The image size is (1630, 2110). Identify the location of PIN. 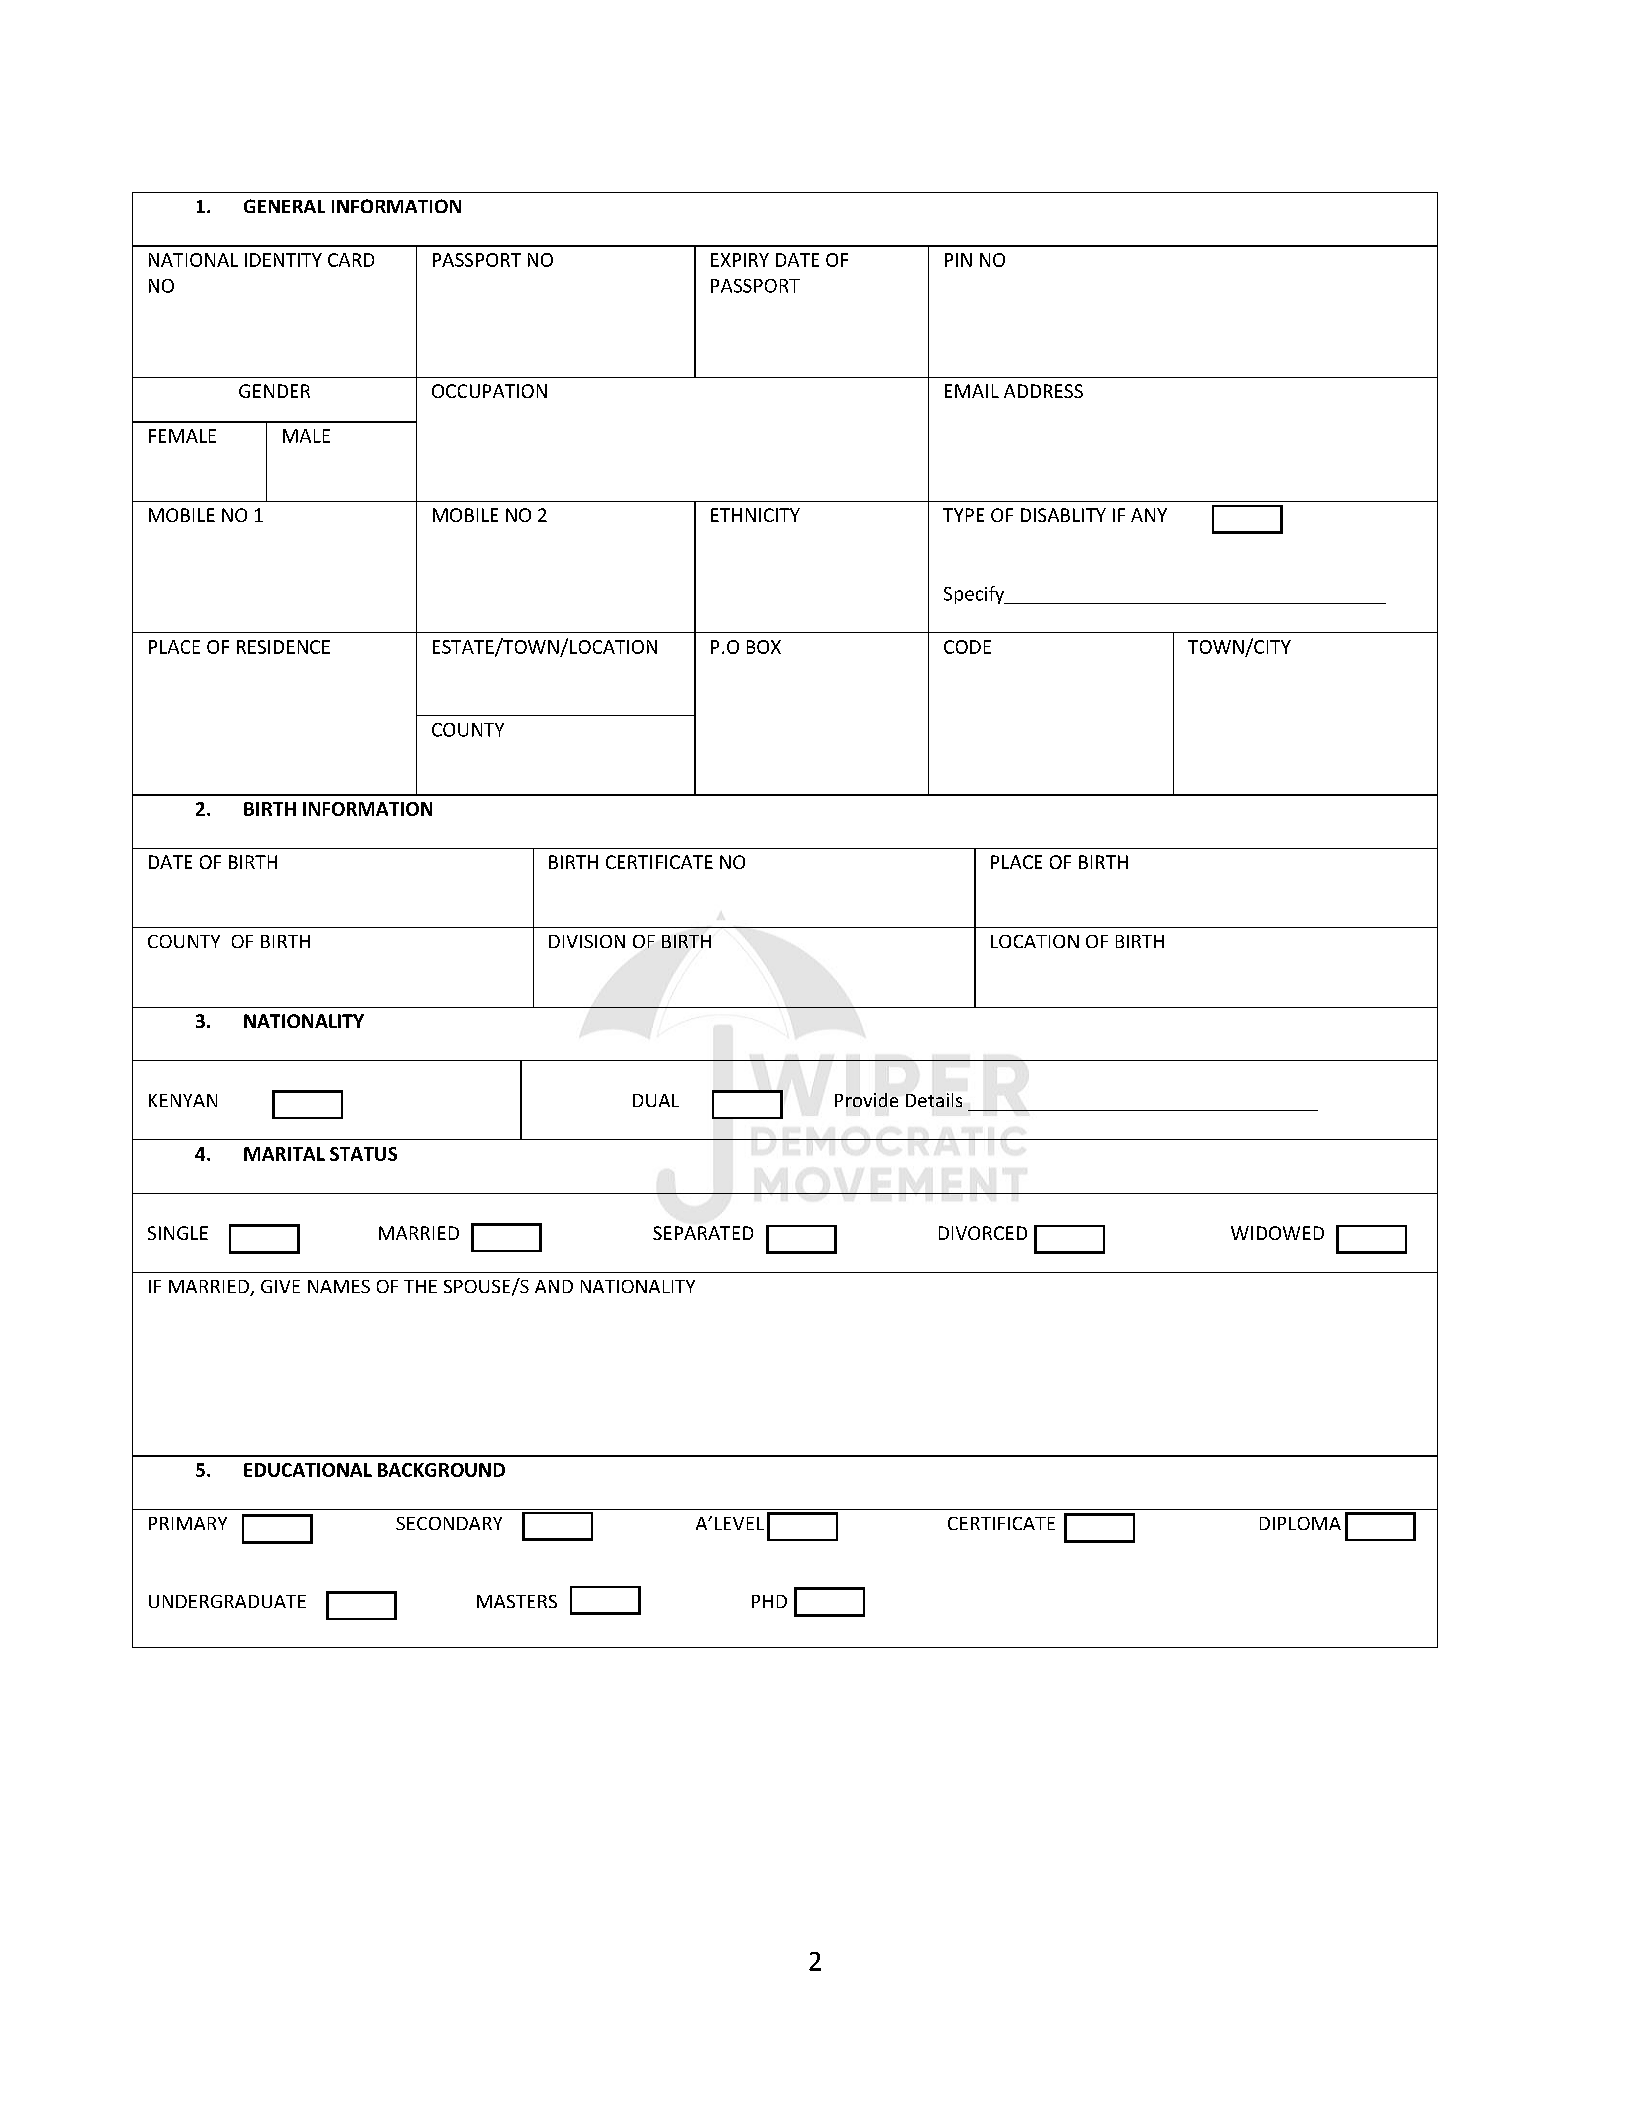
(958, 260).
